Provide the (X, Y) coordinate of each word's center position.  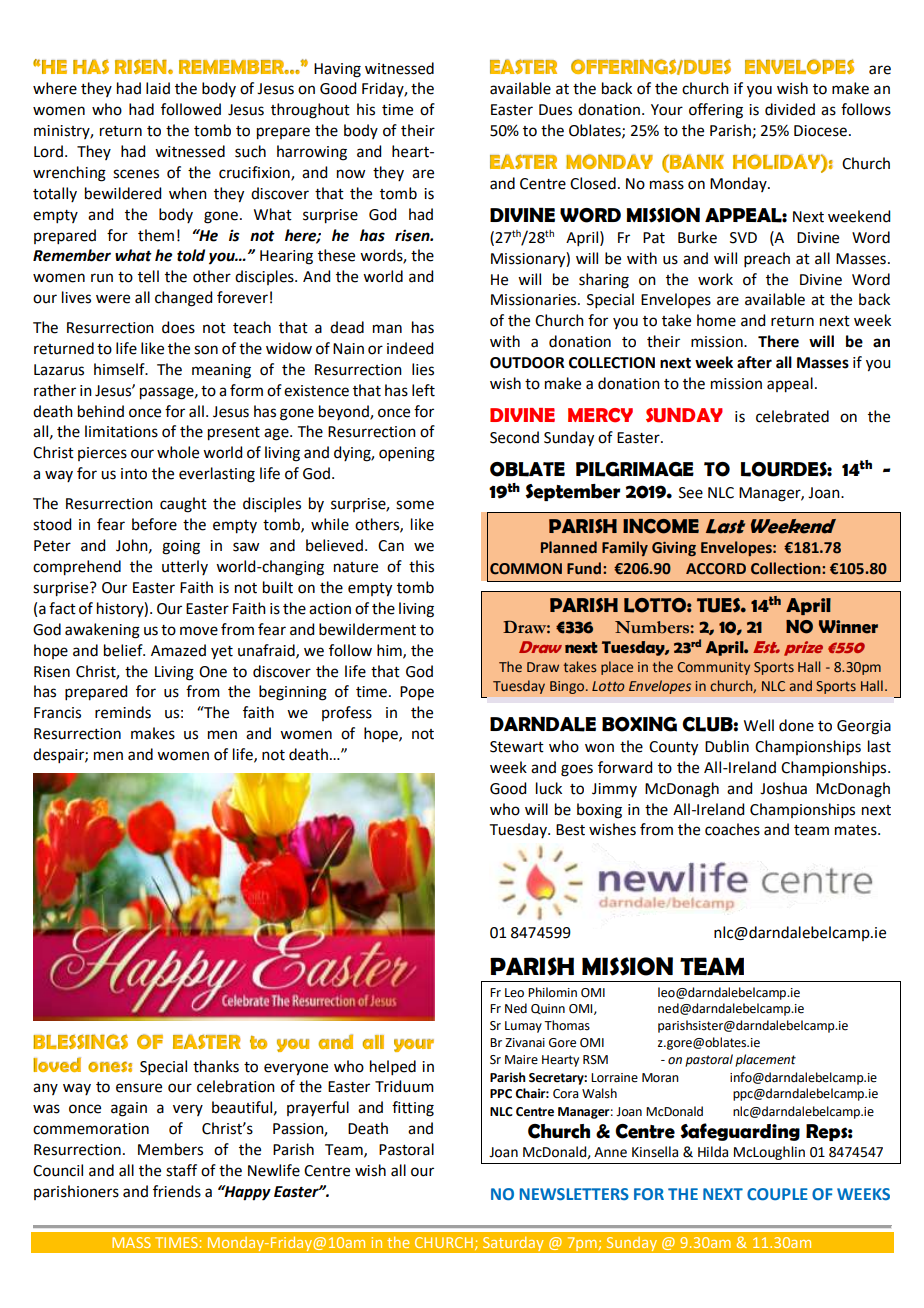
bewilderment (367, 629)
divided (790, 109)
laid (158, 88)
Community (713, 668)
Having (337, 70)
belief (124, 650)
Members (170, 1149)
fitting (413, 1109)
